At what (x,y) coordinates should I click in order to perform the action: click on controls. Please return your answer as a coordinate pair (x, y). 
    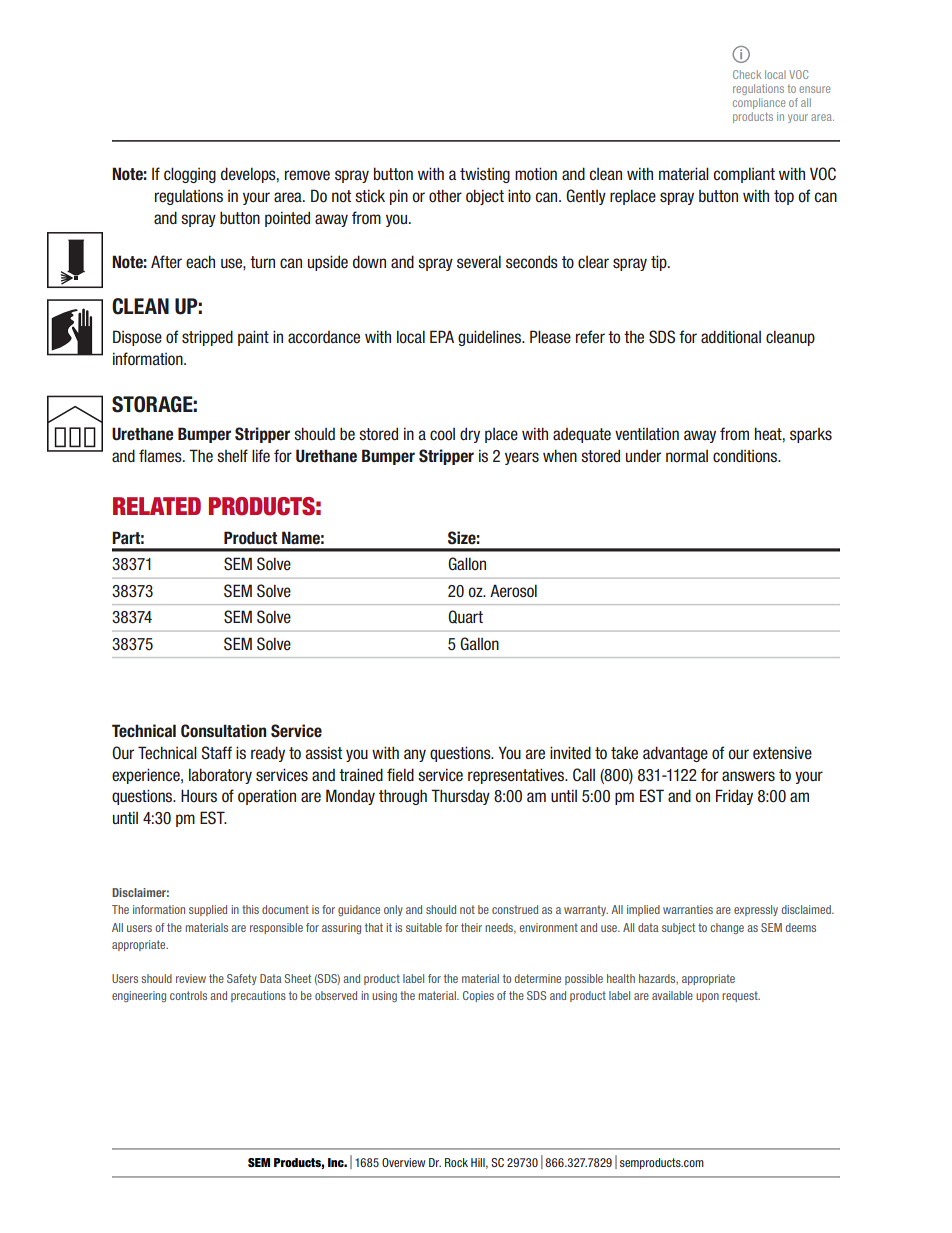
    Looking at the image, I should click on (188, 995).
